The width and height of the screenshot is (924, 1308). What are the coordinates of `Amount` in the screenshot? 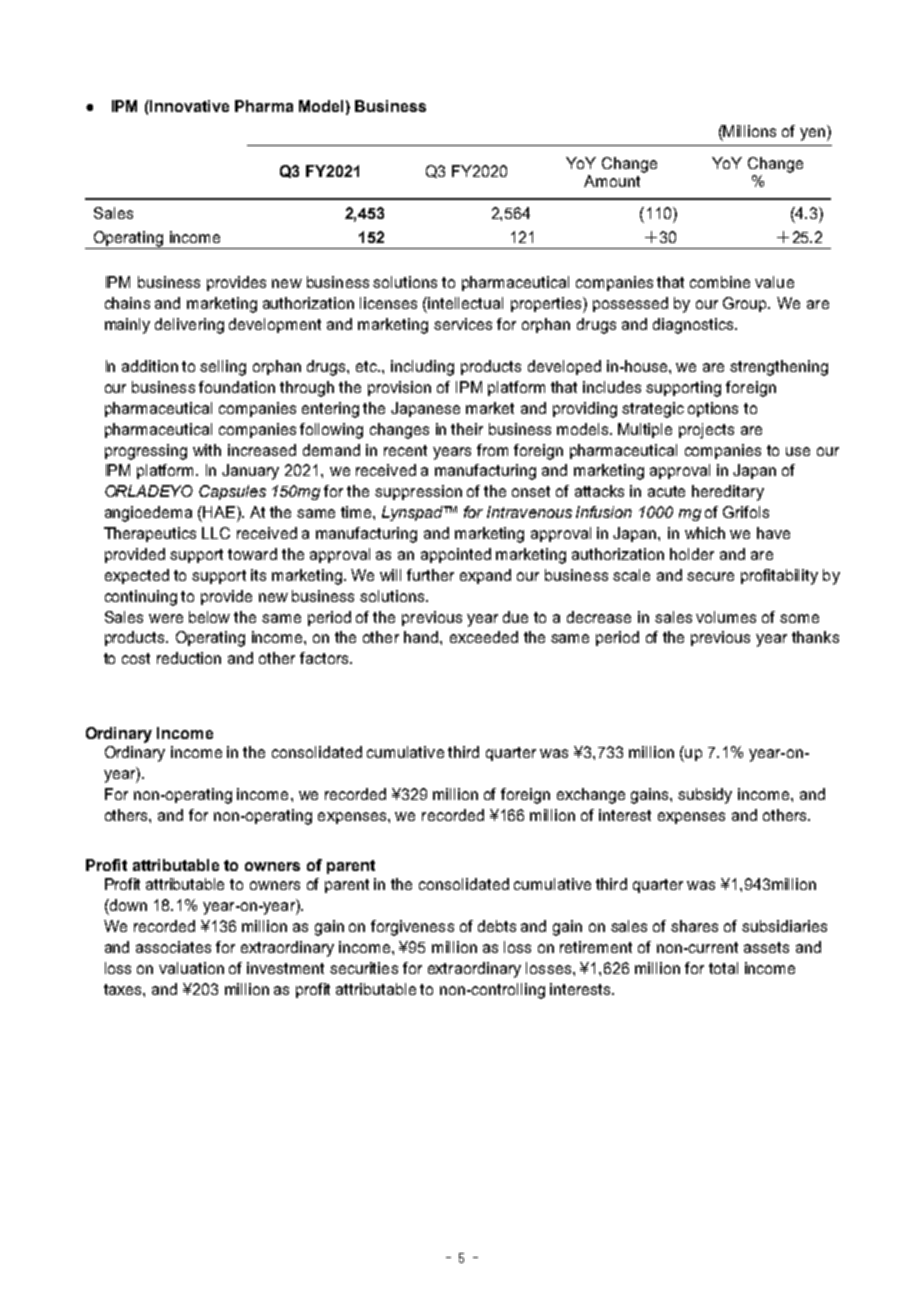 It's located at (612, 181).
